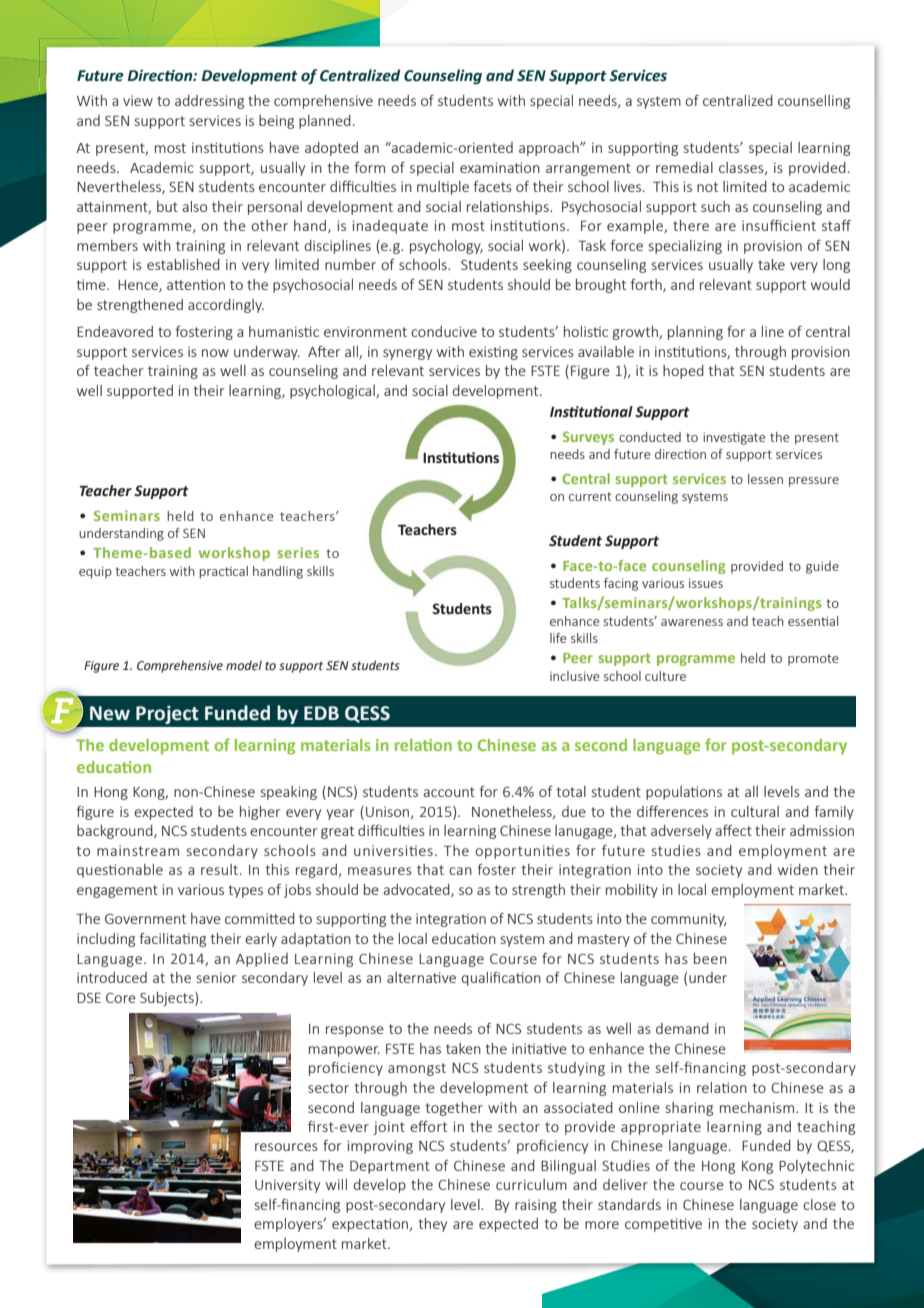 The image size is (924, 1308). What do you see at coordinates (138, 850) in the screenshot?
I see `mainstream` at bounding box center [138, 850].
